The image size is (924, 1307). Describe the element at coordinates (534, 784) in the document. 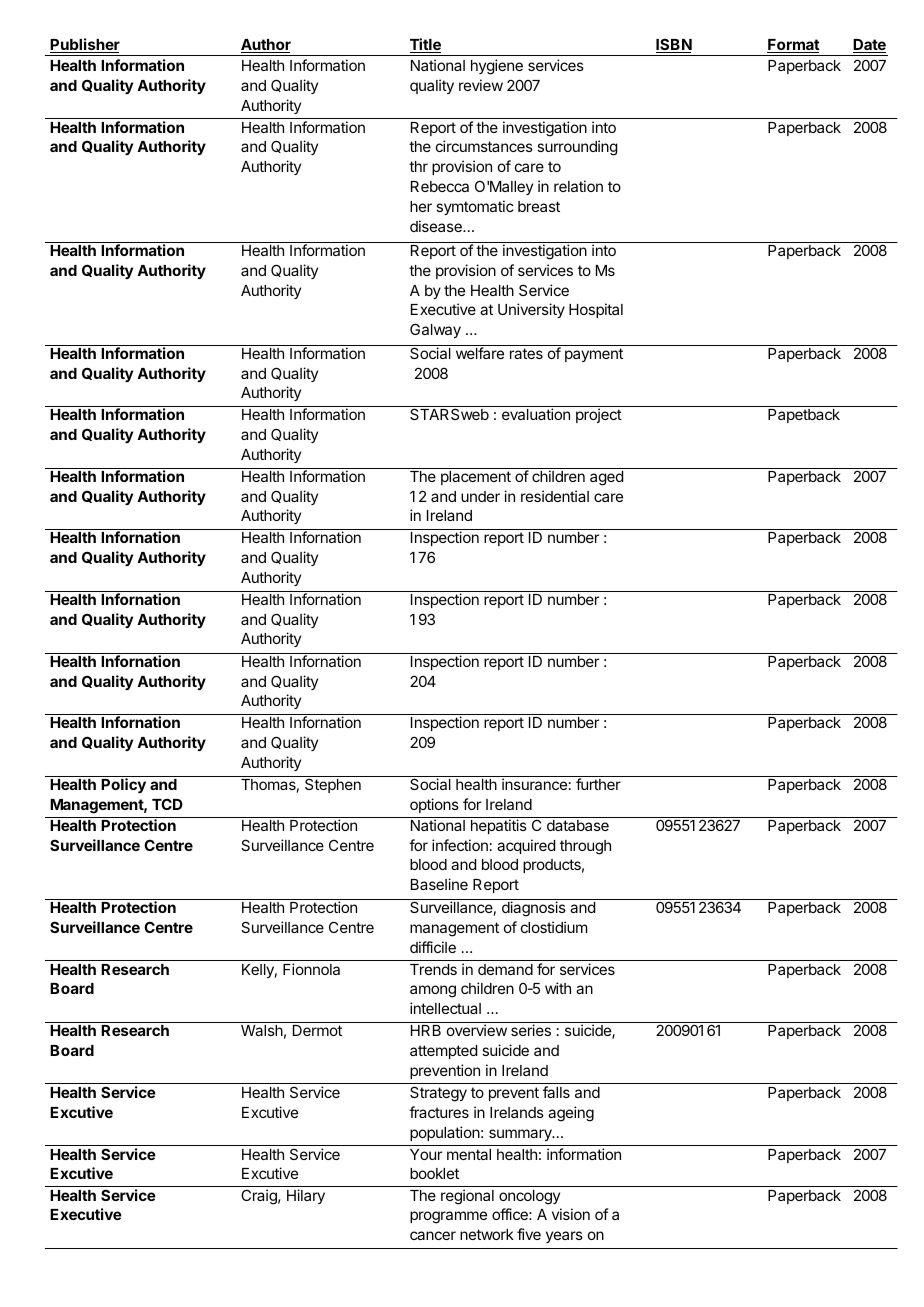

I see `insurance` at that location.
